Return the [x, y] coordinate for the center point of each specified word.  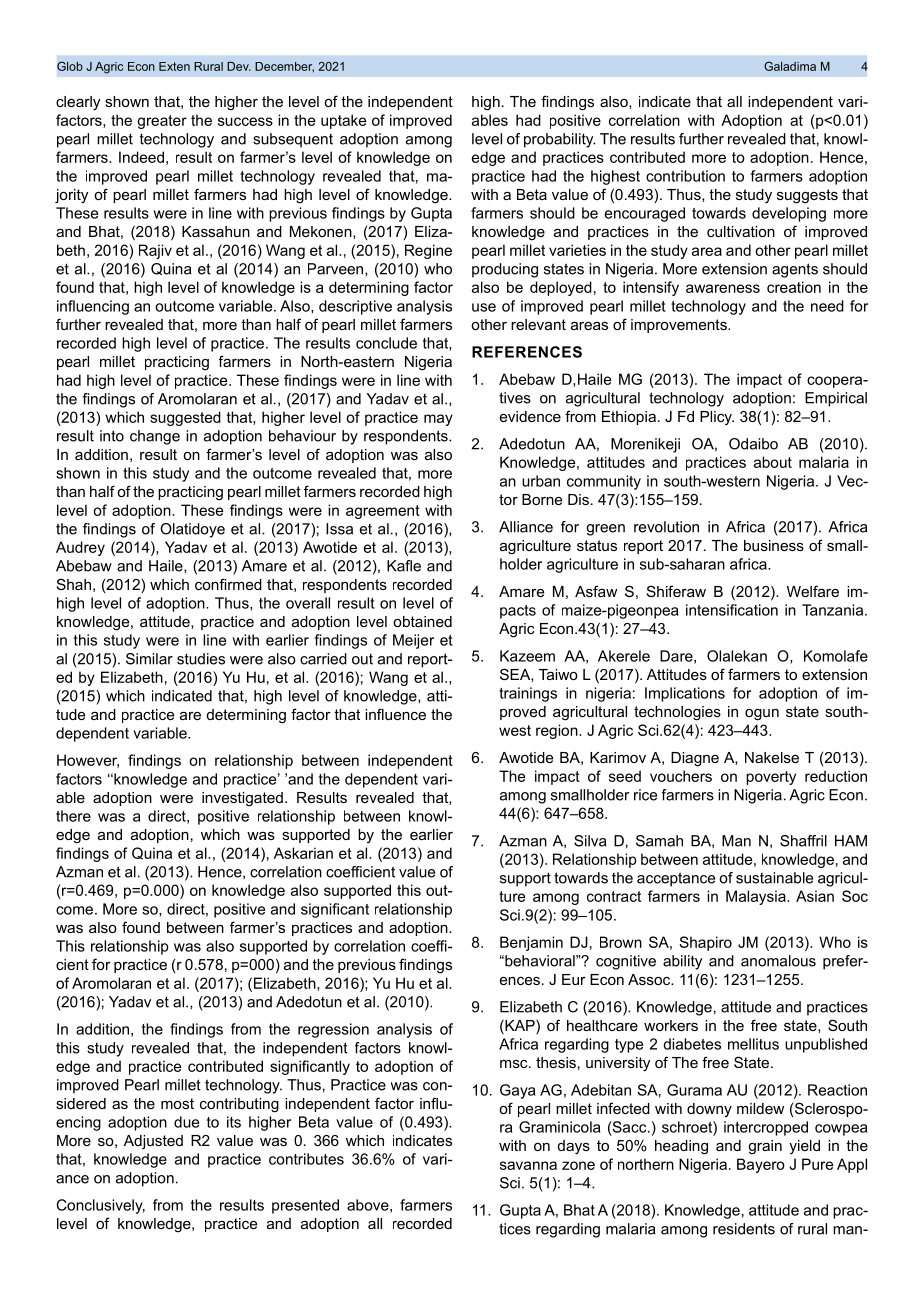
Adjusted [153, 1142]
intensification [732, 610]
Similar [149, 659]
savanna [528, 1165]
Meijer [413, 641]
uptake [343, 121]
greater [162, 122]
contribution [685, 176]
